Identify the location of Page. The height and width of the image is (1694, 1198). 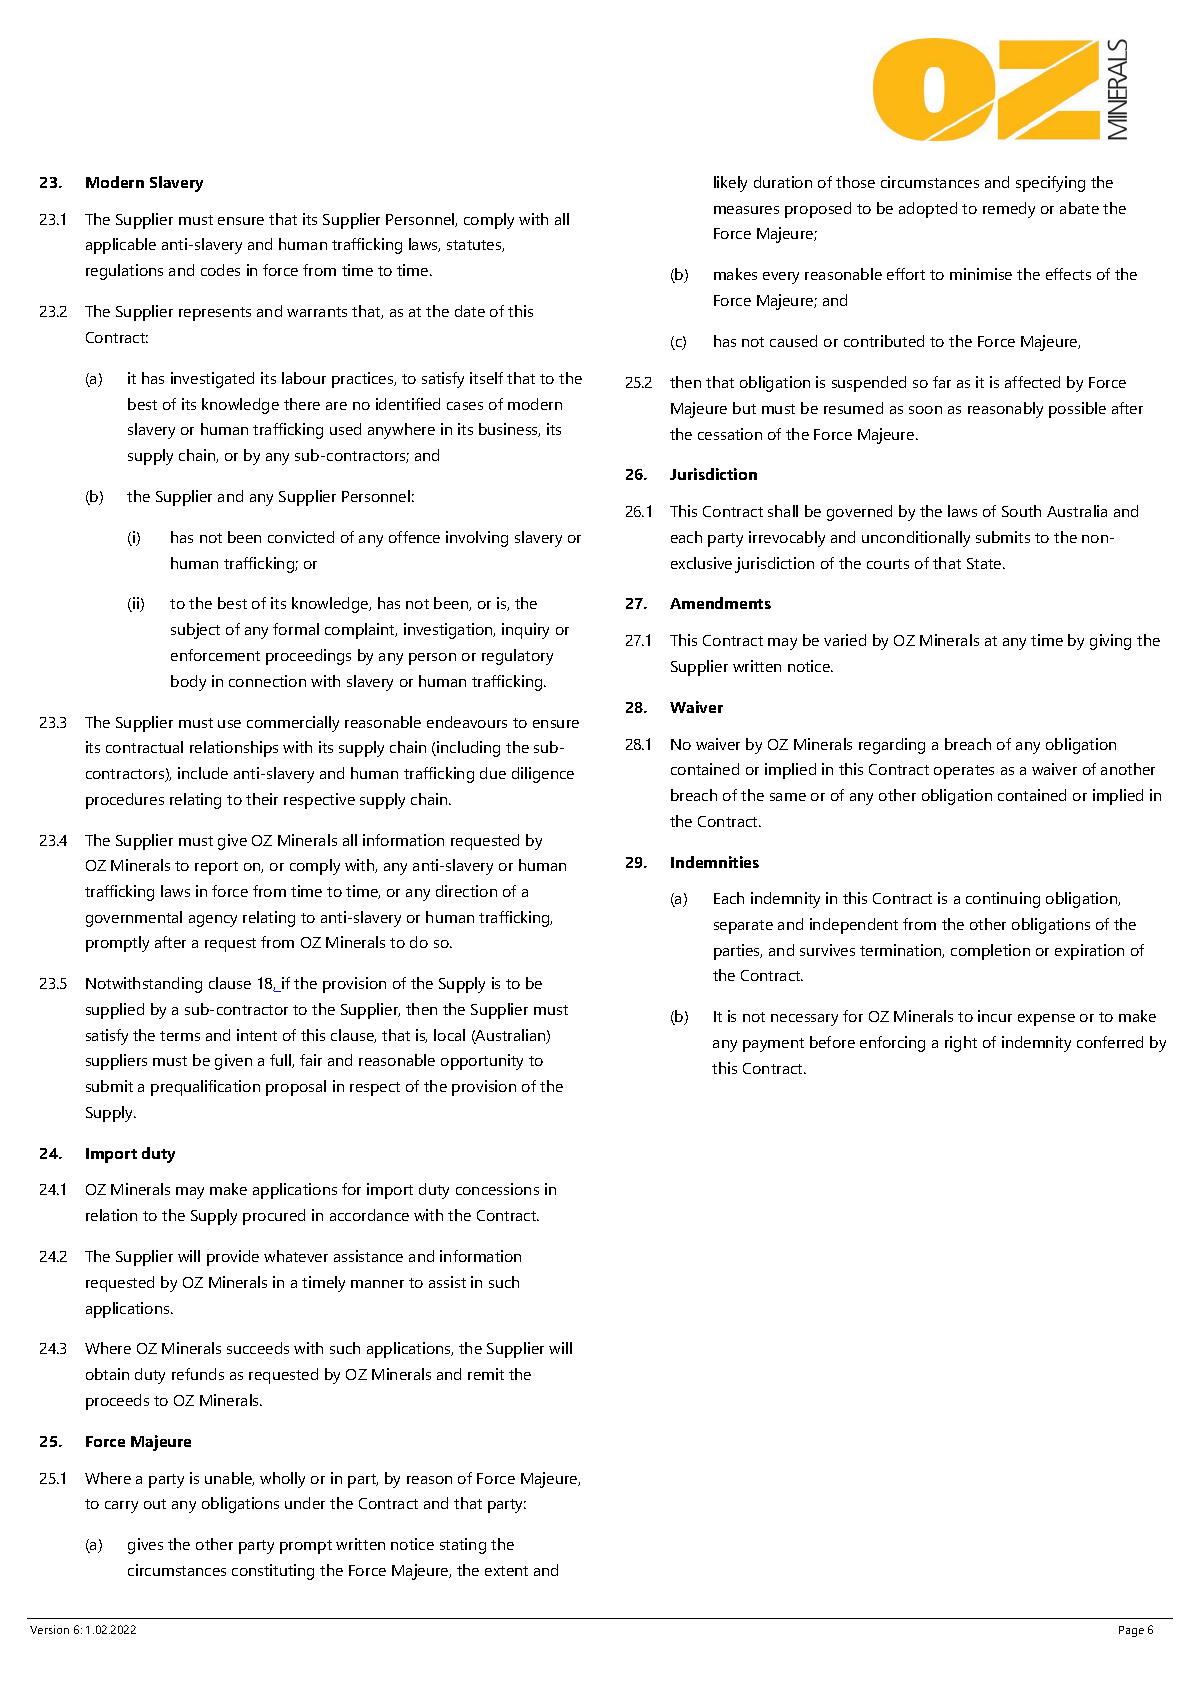
(1131, 1631).
